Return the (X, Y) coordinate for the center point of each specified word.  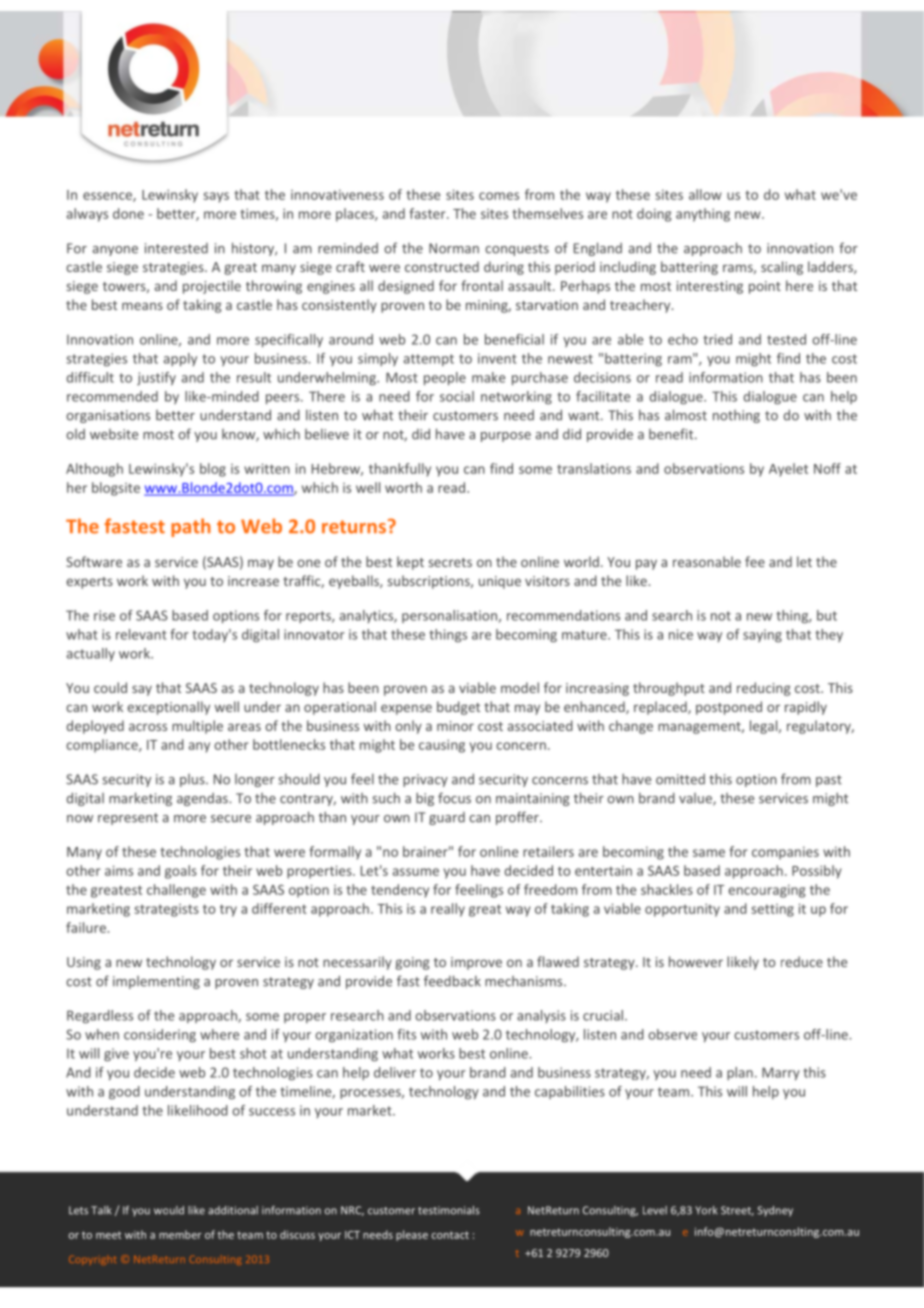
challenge (176, 891)
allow (705, 194)
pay (646, 564)
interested (176, 248)
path (191, 527)
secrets (450, 562)
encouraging (767, 891)
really (448, 910)
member (180, 1234)
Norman (454, 248)
